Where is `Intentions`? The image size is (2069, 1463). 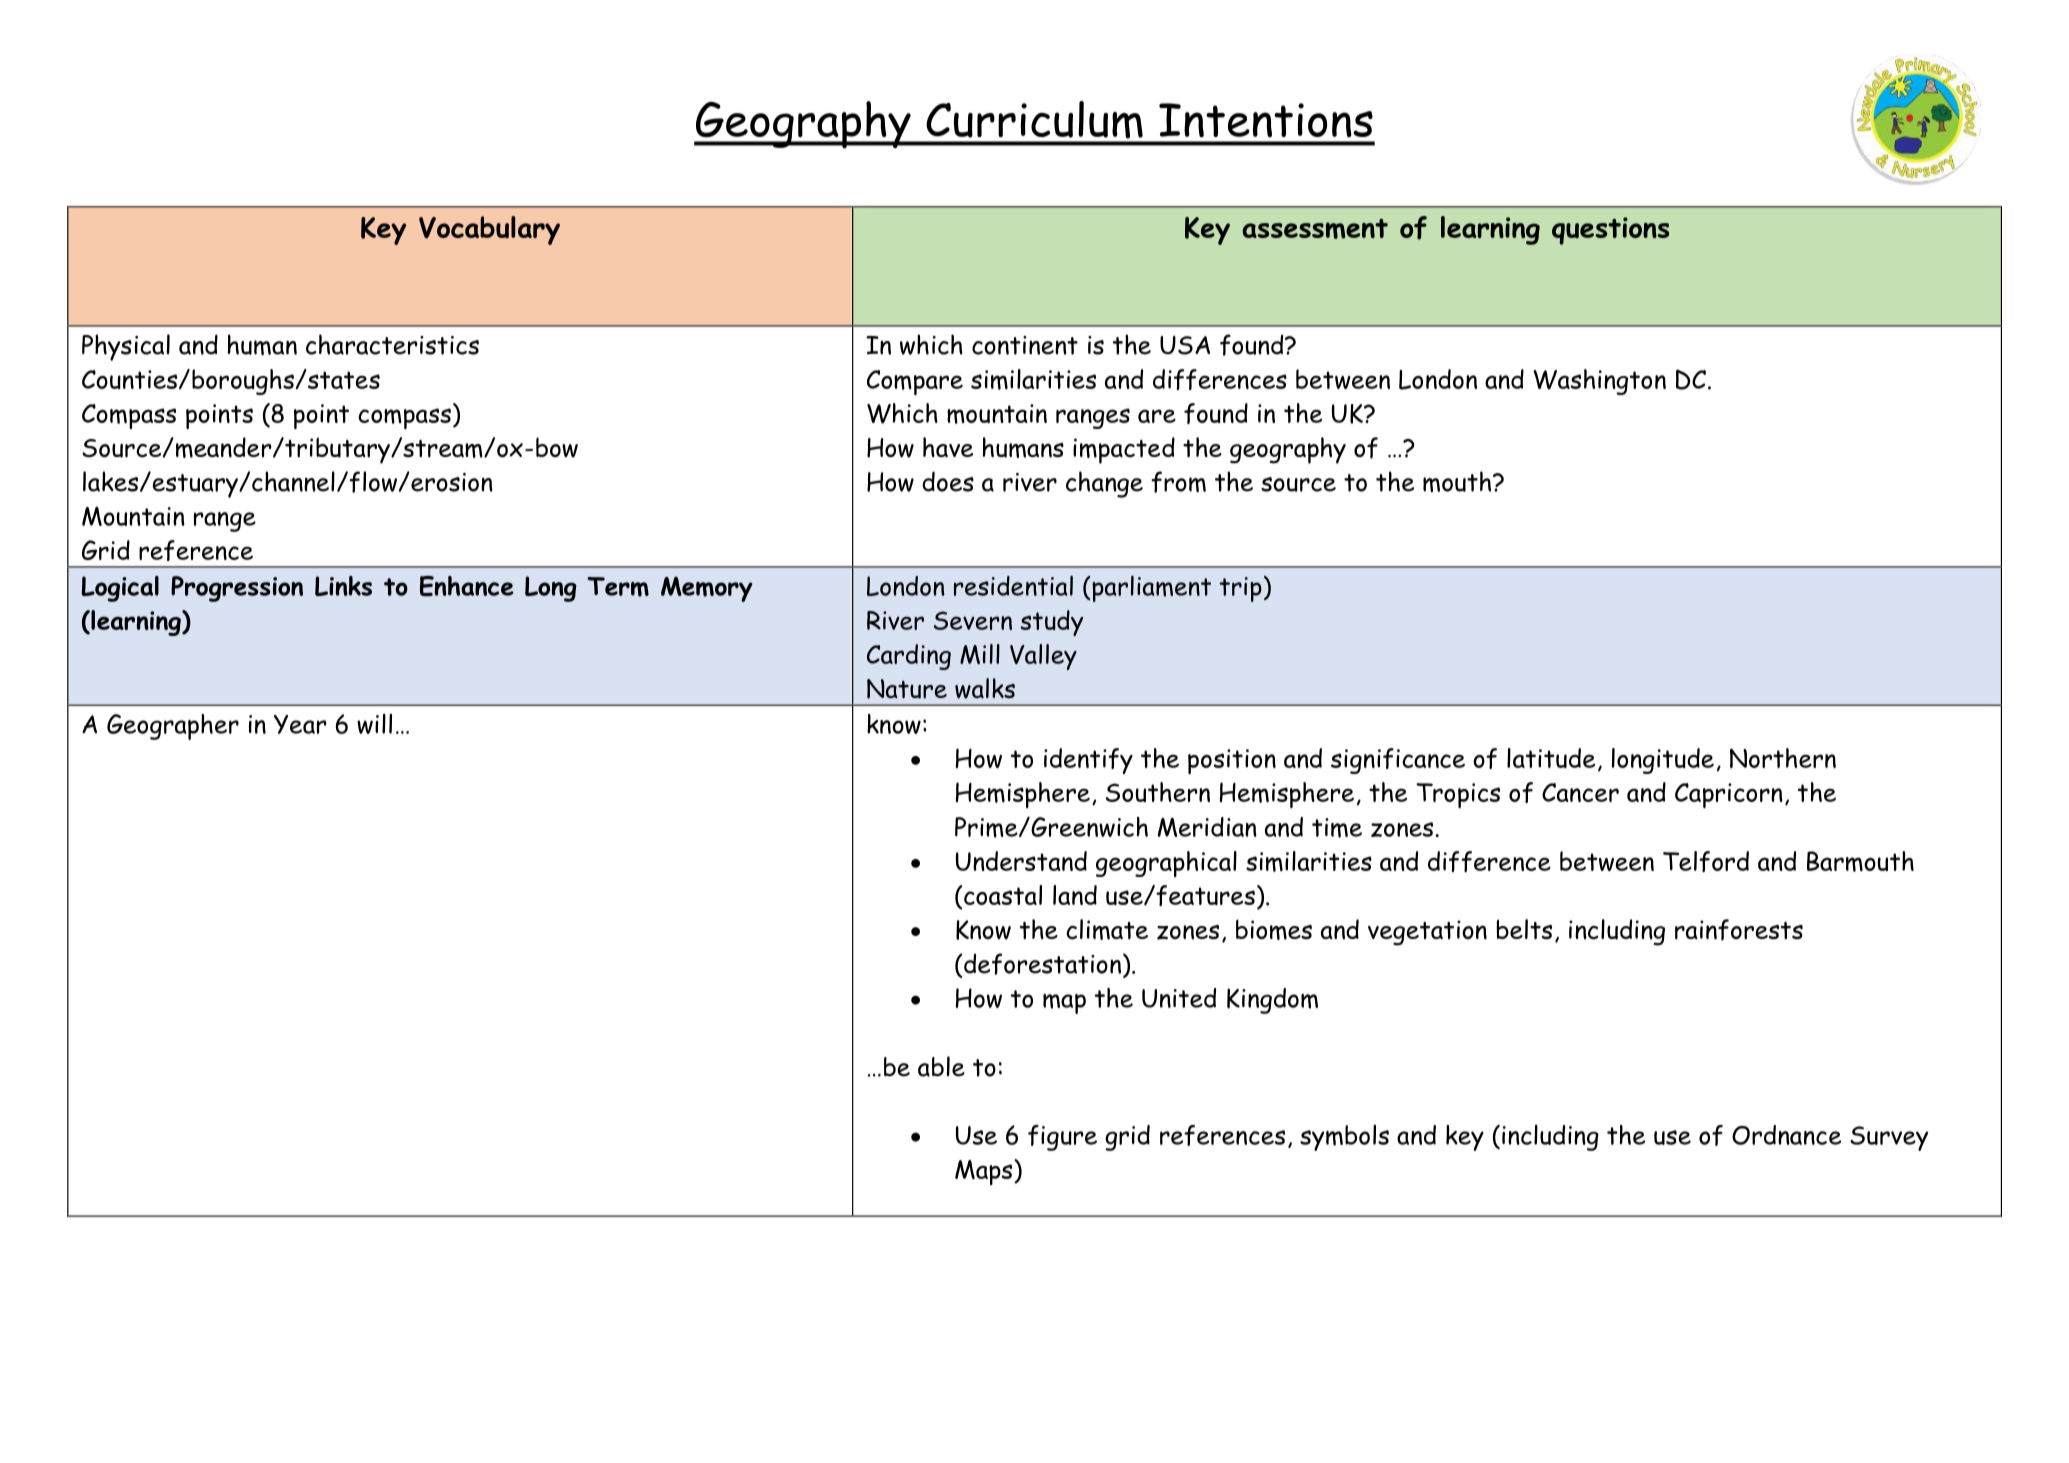 Intentions is located at coordinates (1266, 120).
